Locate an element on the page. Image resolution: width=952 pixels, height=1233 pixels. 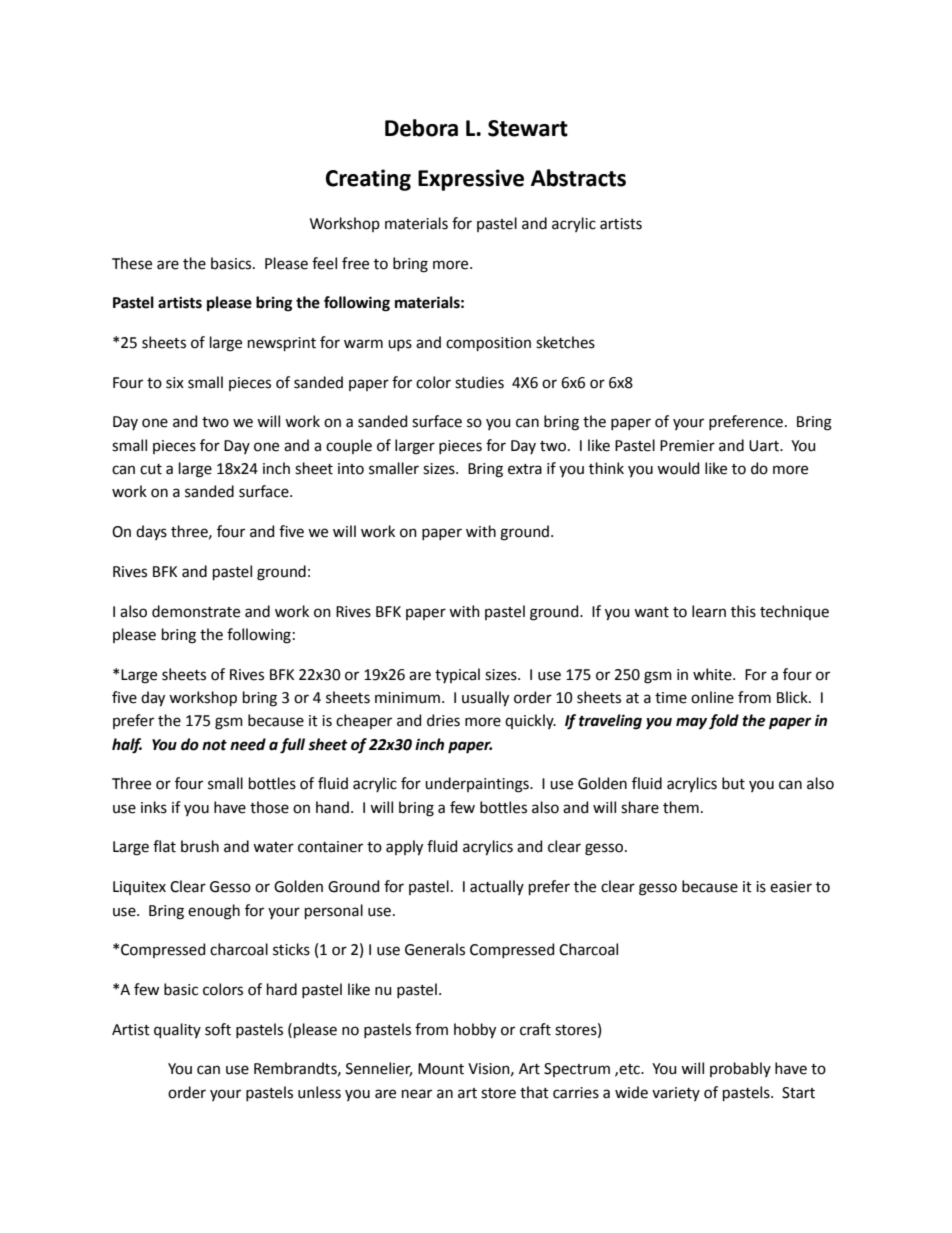
Mount is located at coordinates (441, 1069).
